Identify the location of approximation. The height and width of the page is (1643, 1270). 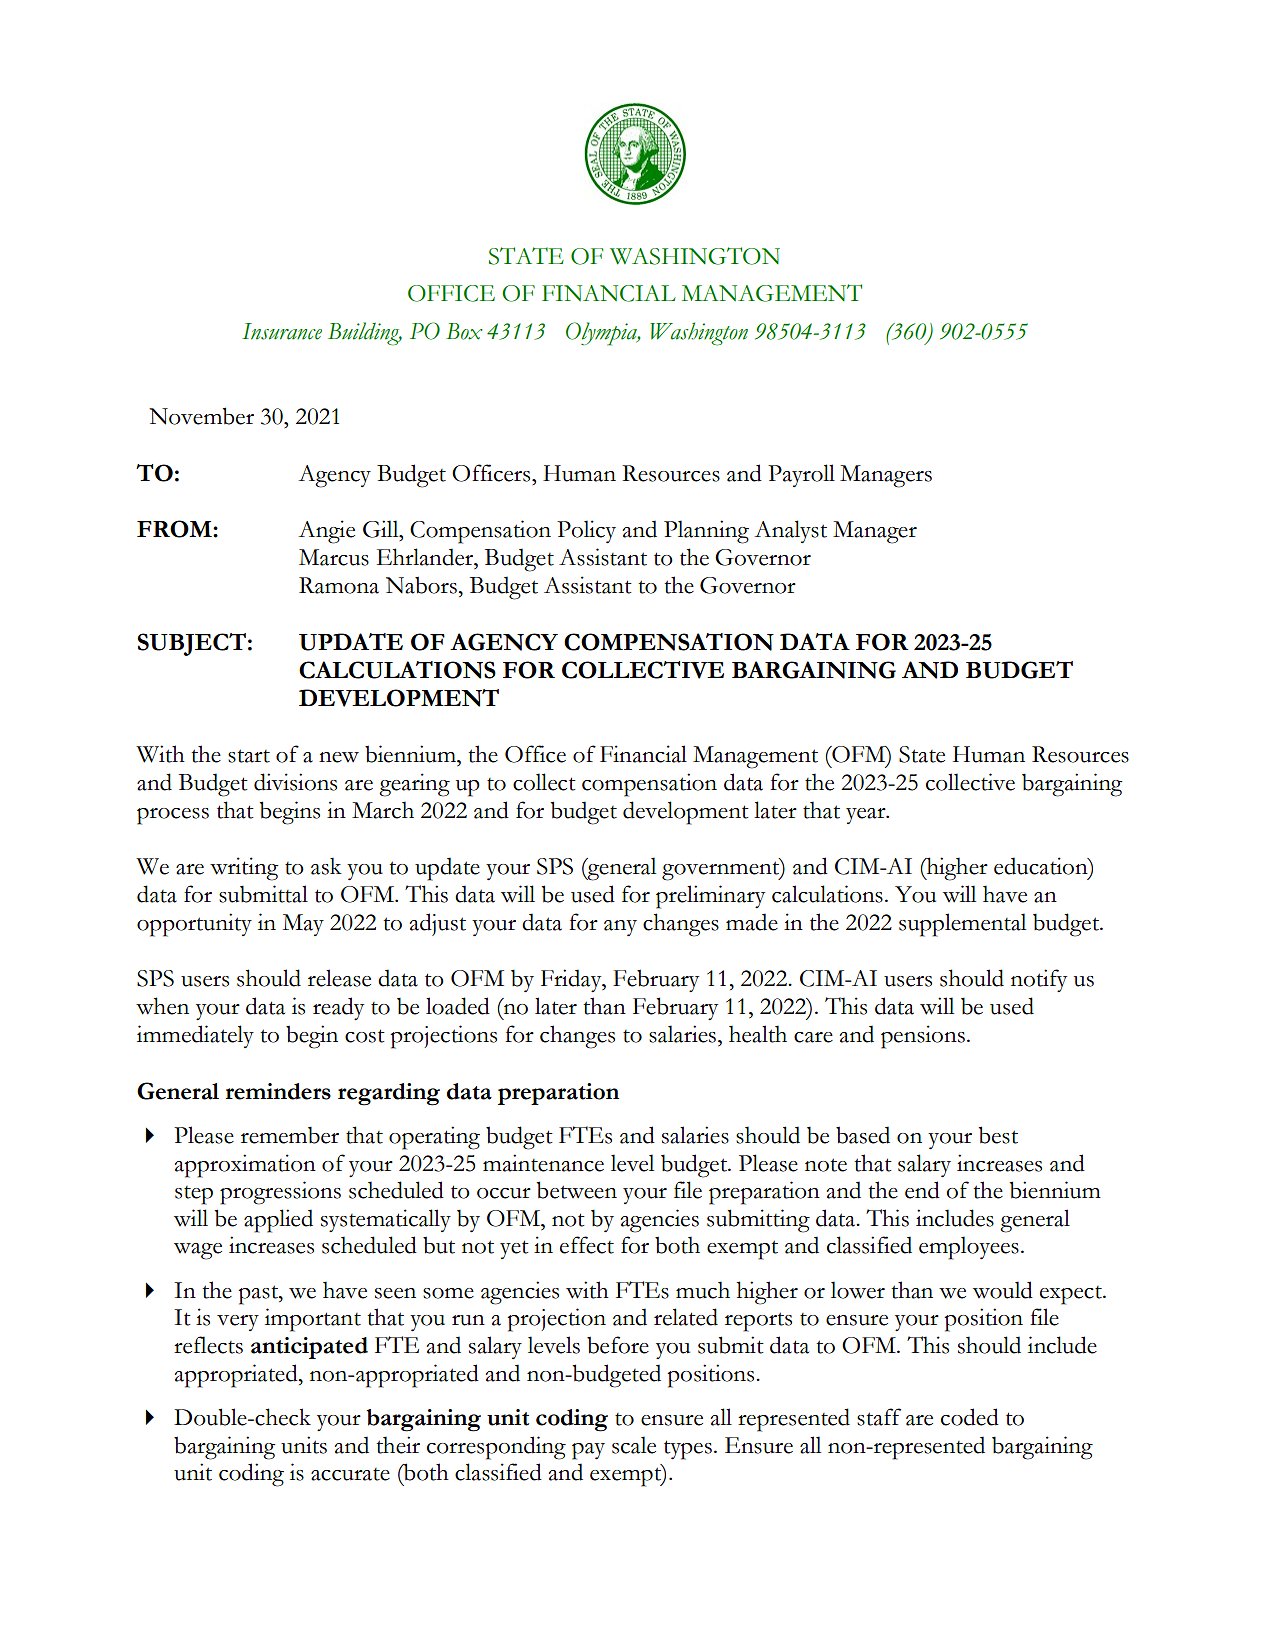
(245, 1166).
